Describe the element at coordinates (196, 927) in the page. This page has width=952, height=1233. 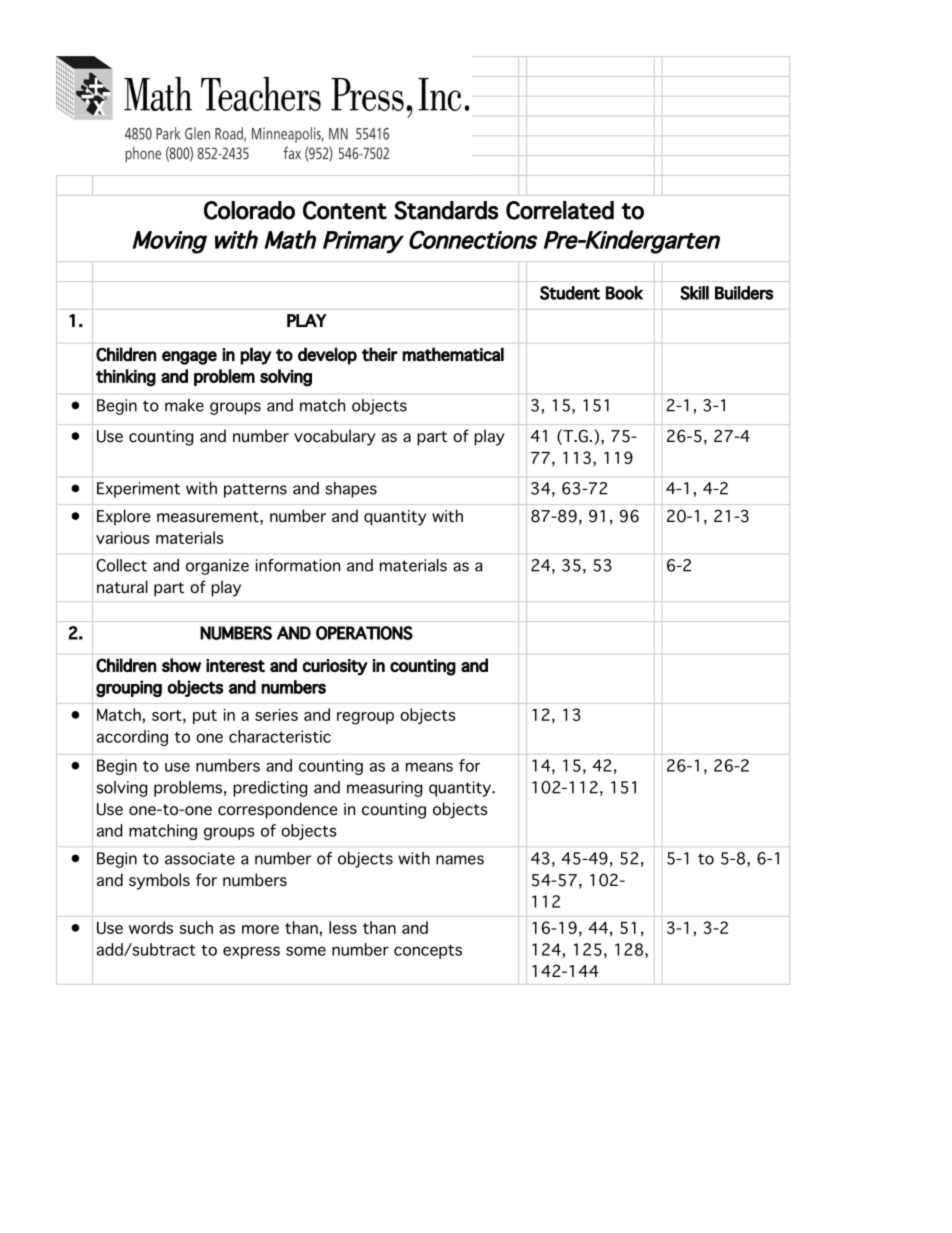
I see `such` at that location.
